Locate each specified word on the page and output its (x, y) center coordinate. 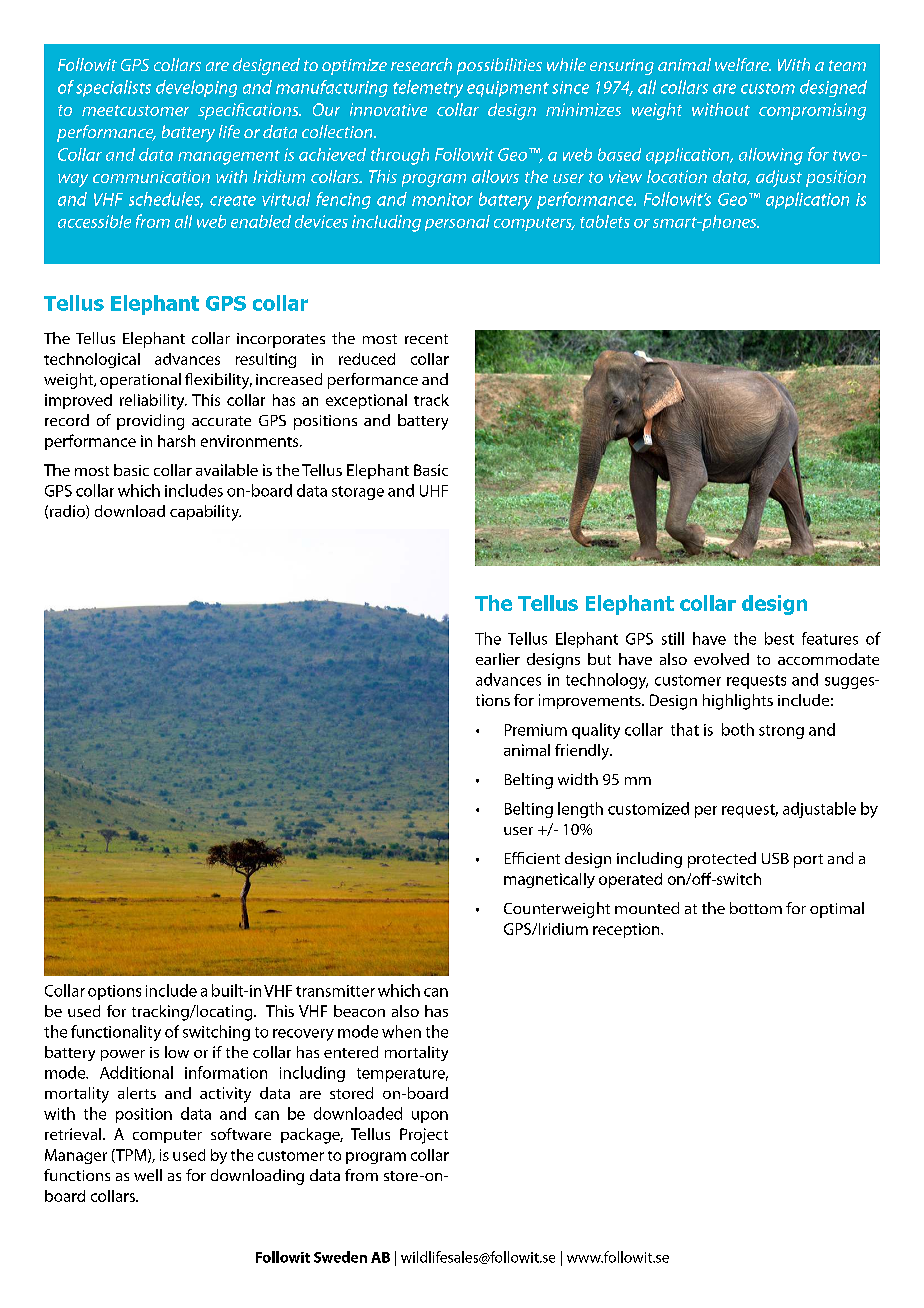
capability (205, 513)
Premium (536, 730)
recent (426, 339)
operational (140, 381)
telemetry (428, 89)
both (738, 729)
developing (196, 88)
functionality (116, 1033)
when (401, 1031)
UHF (434, 491)
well (148, 1175)
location (677, 176)
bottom (756, 908)
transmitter (335, 991)
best (779, 638)
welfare (743, 64)
